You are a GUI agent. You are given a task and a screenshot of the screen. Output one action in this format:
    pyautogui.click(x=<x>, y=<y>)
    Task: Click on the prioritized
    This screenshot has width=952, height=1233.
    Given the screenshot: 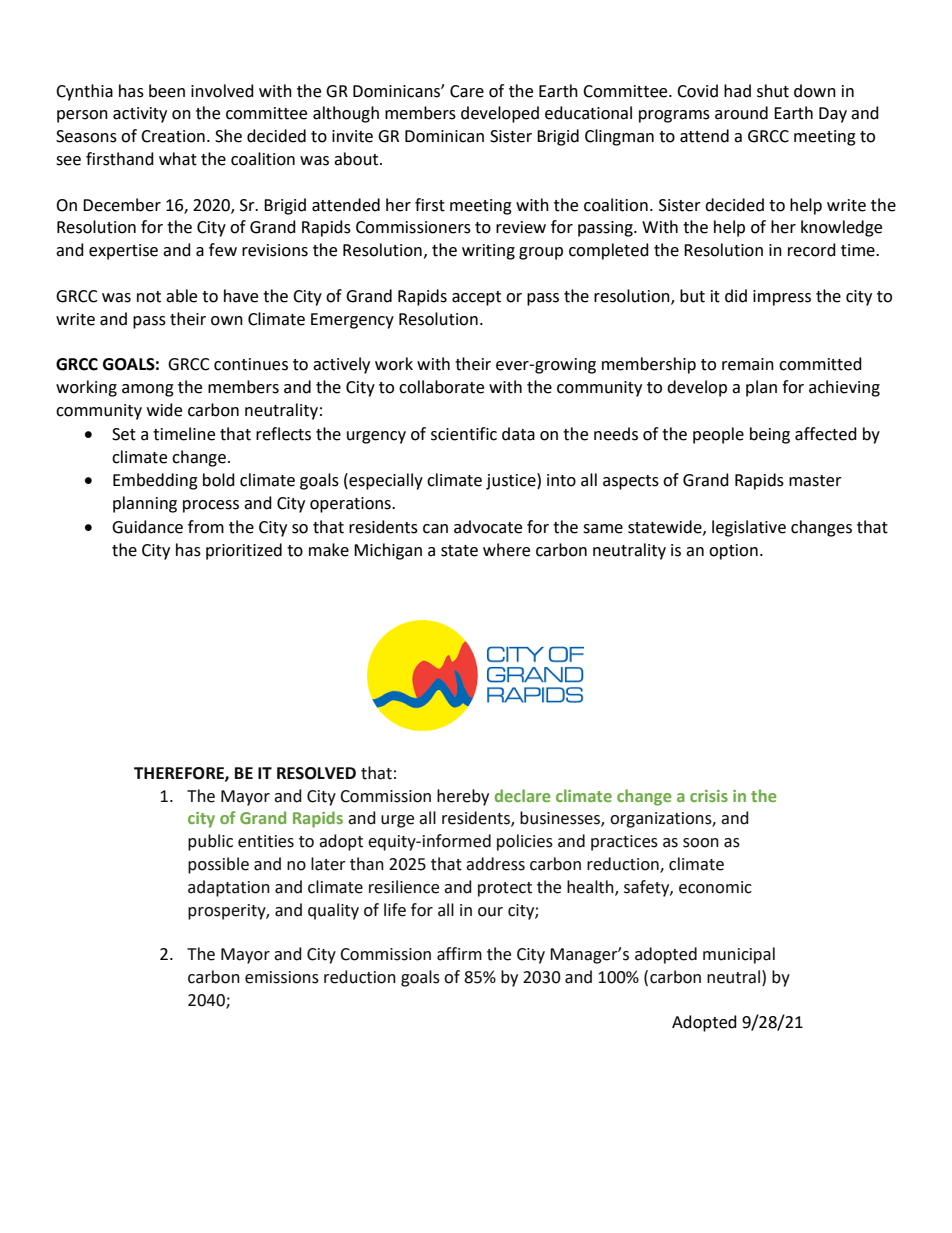 What is the action you would take?
    pyautogui.click(x=244, y=551)
